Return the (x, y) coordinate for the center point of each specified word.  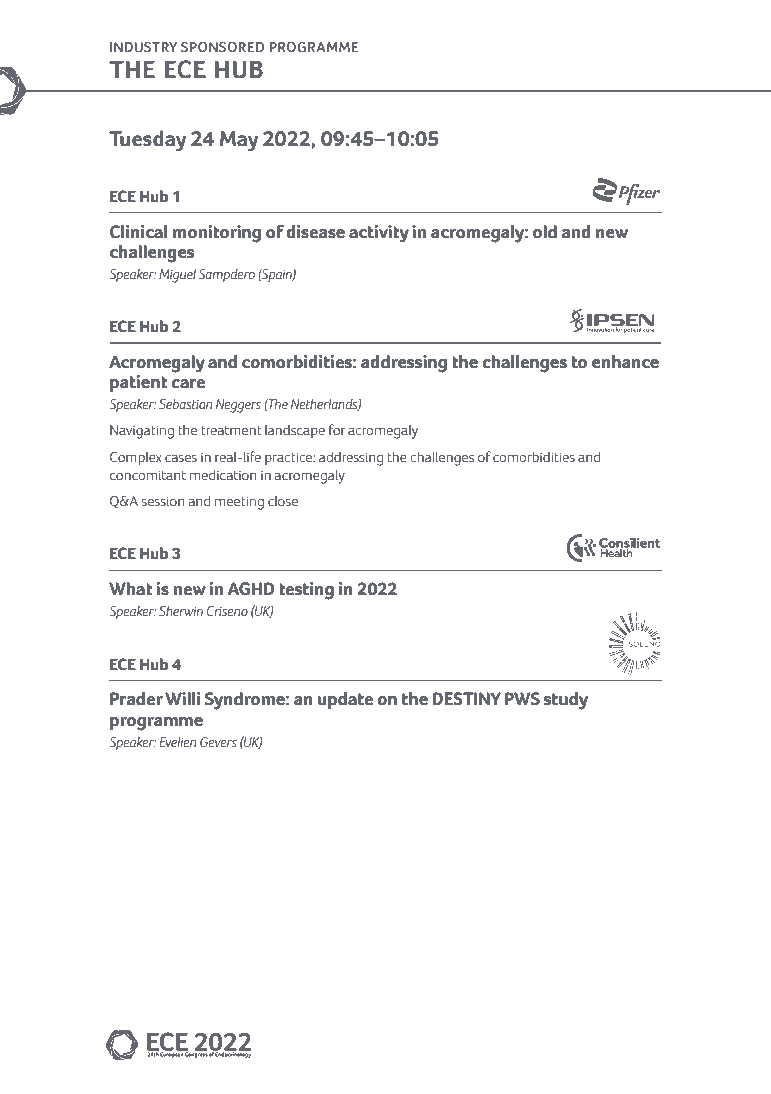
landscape (295, 431)
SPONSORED (222, 47)
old (545, 232)
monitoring (217, 234)
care (188, 384)
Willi (182, 699)
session (163, 501)
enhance (625, 362)
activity (379, 234)
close (283, 501)
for (337, 430)
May (239, 141)
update (345, 700)
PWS (522, 699)
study (566, 701)
